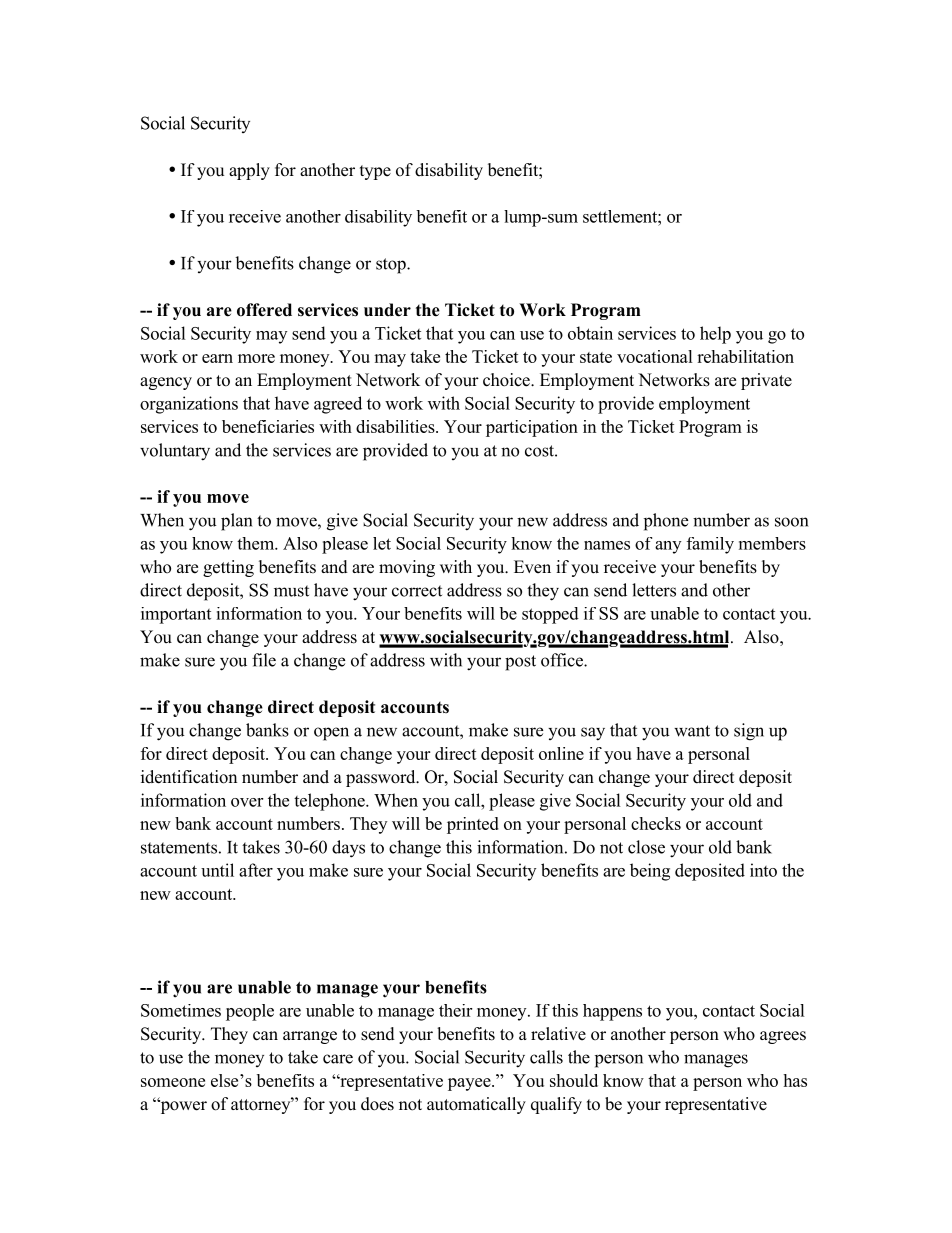 This page has height=1233, width=952. I want to click on type, so click(375, 172).
